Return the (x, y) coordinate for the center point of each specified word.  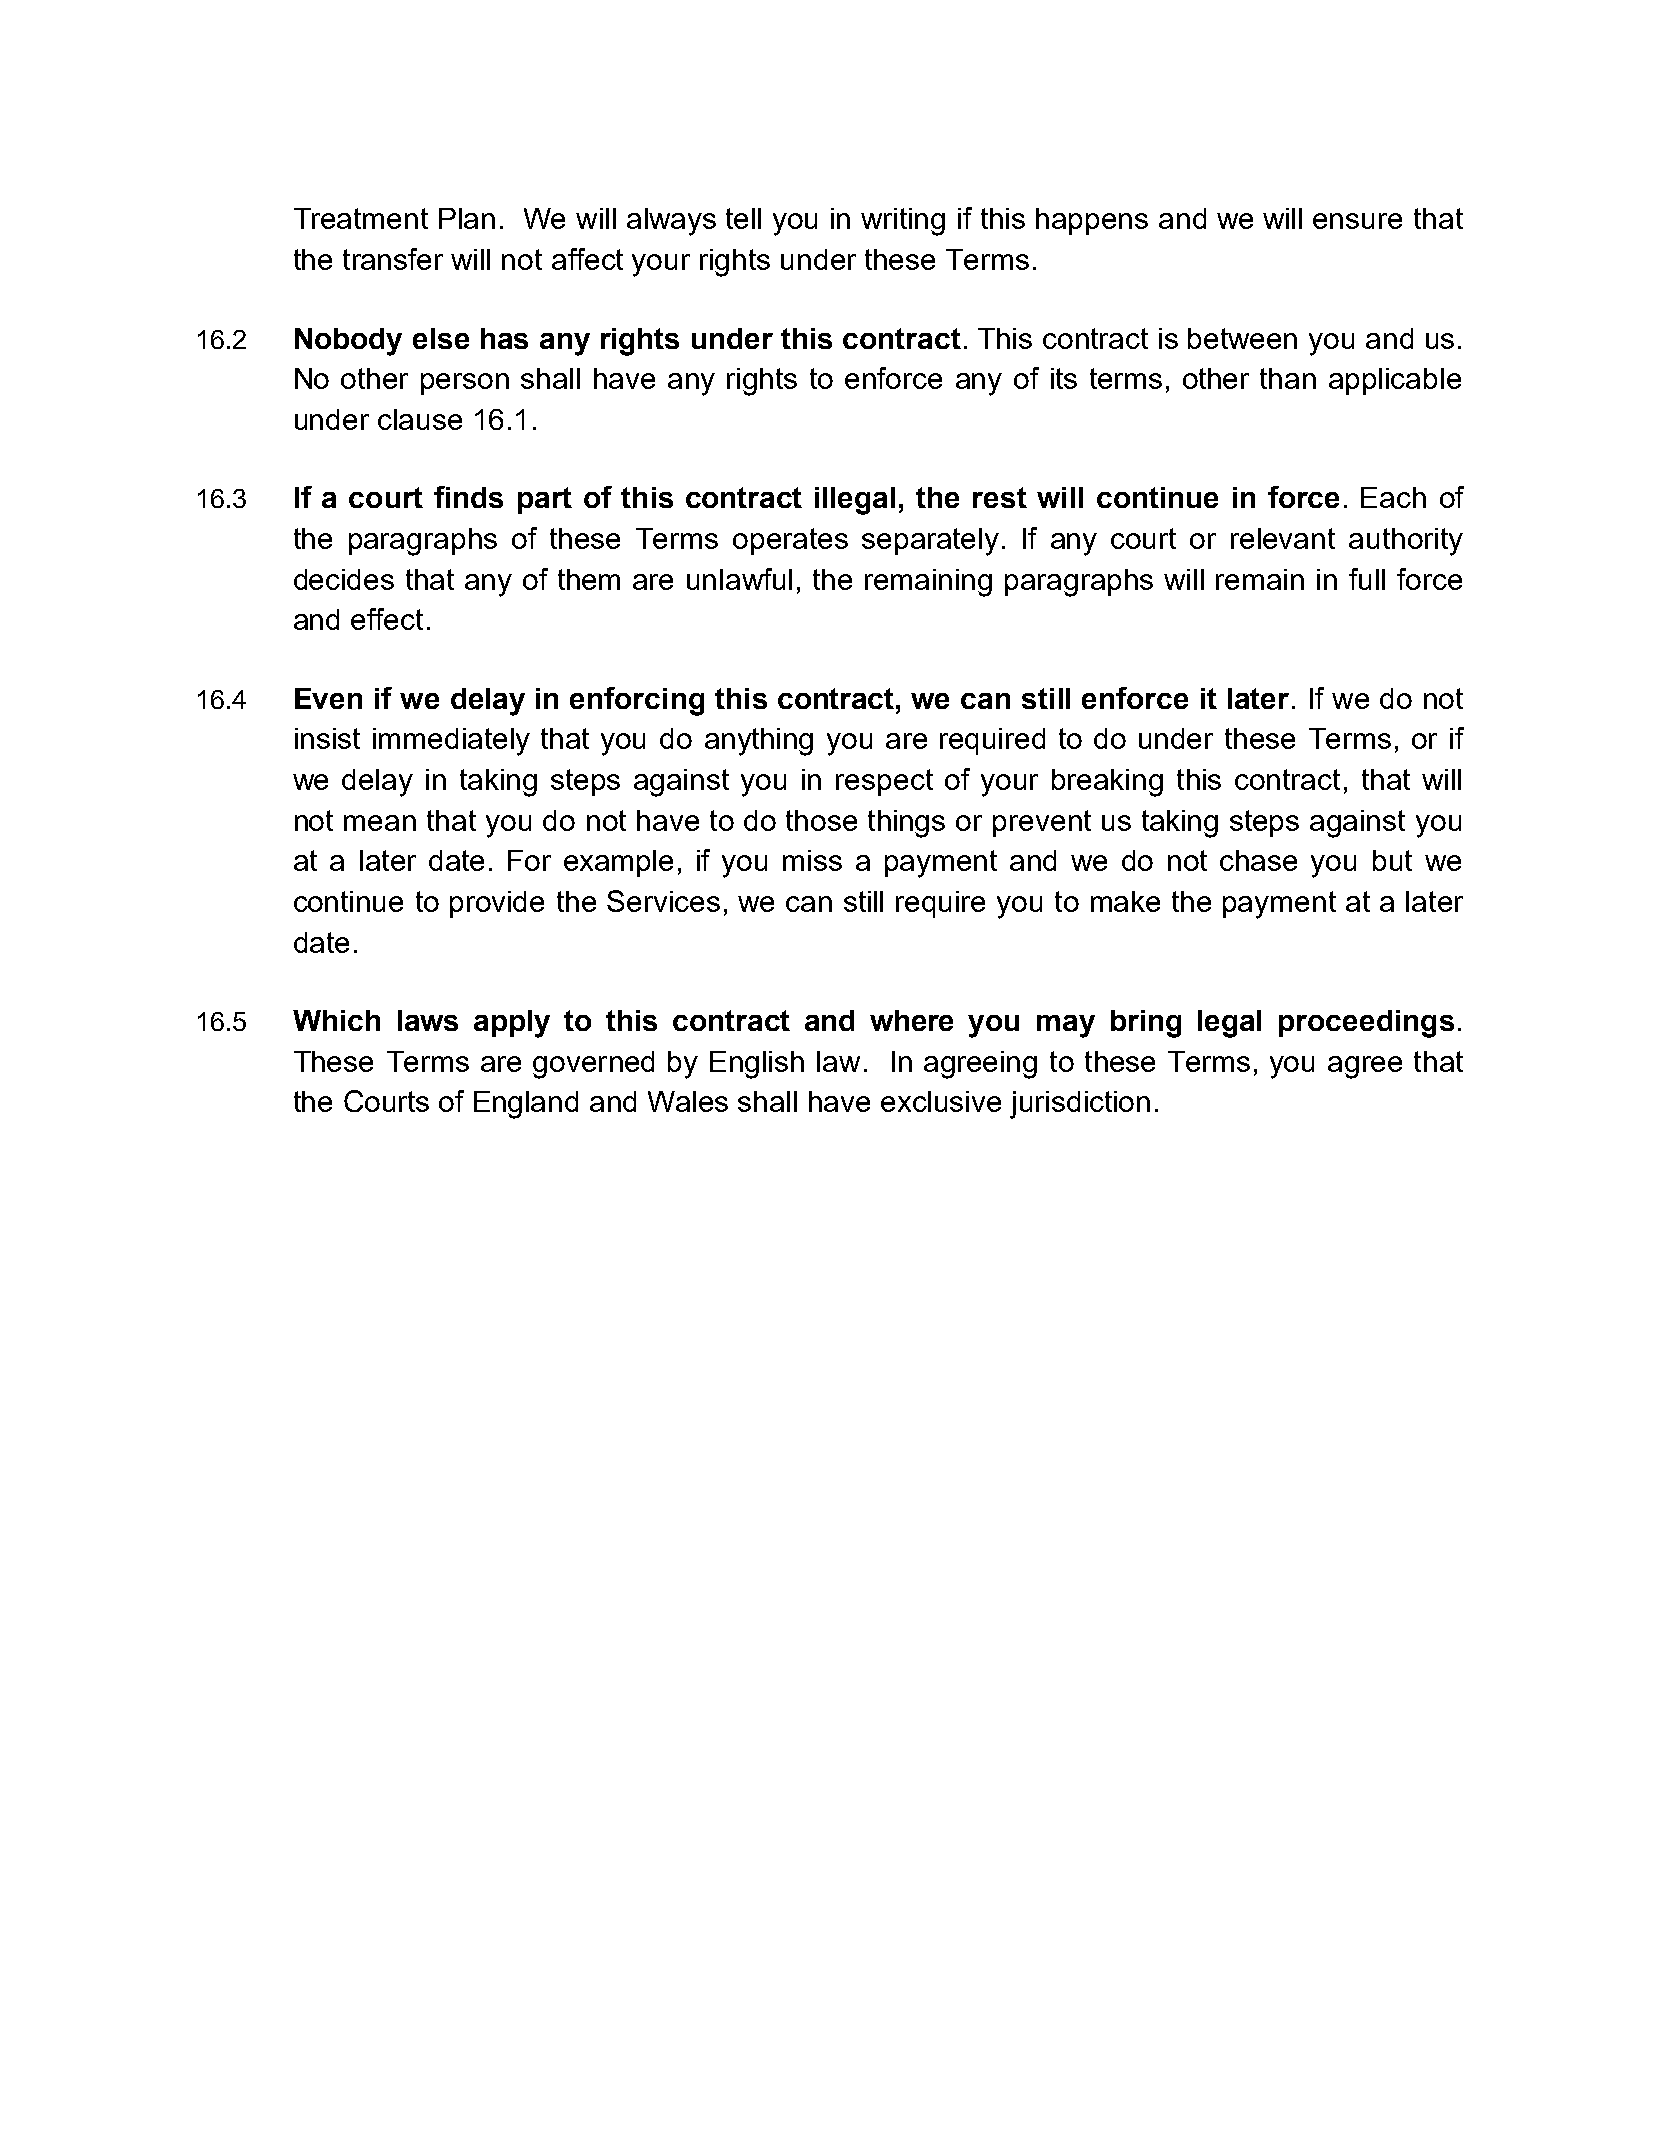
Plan (467, 218)
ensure (1357, 221)
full (1367, 579)
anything (759, 742)
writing (903, 222)
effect (387, 619)
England (526, 1105)
